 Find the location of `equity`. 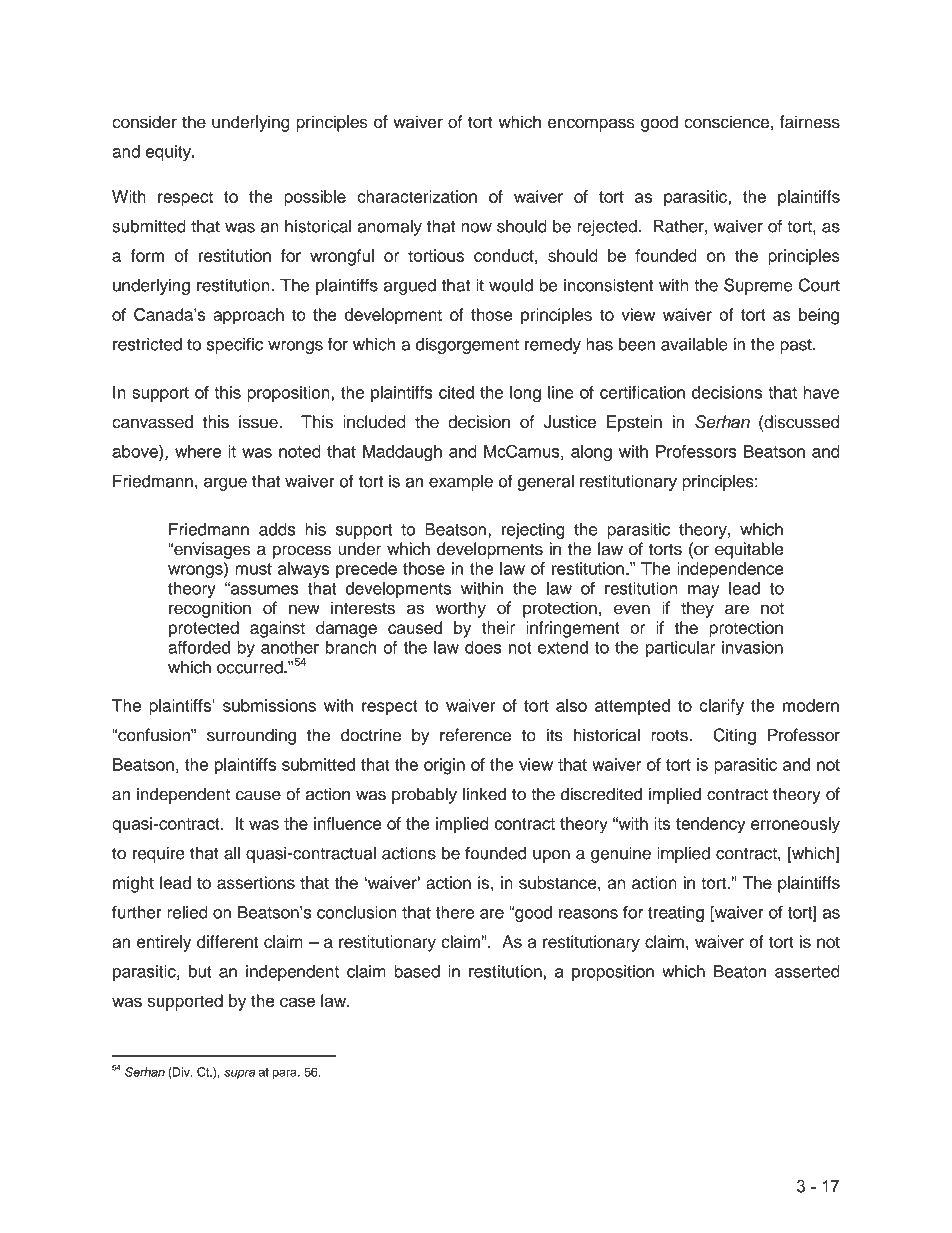

equity is located at coordinates (169, 153).
